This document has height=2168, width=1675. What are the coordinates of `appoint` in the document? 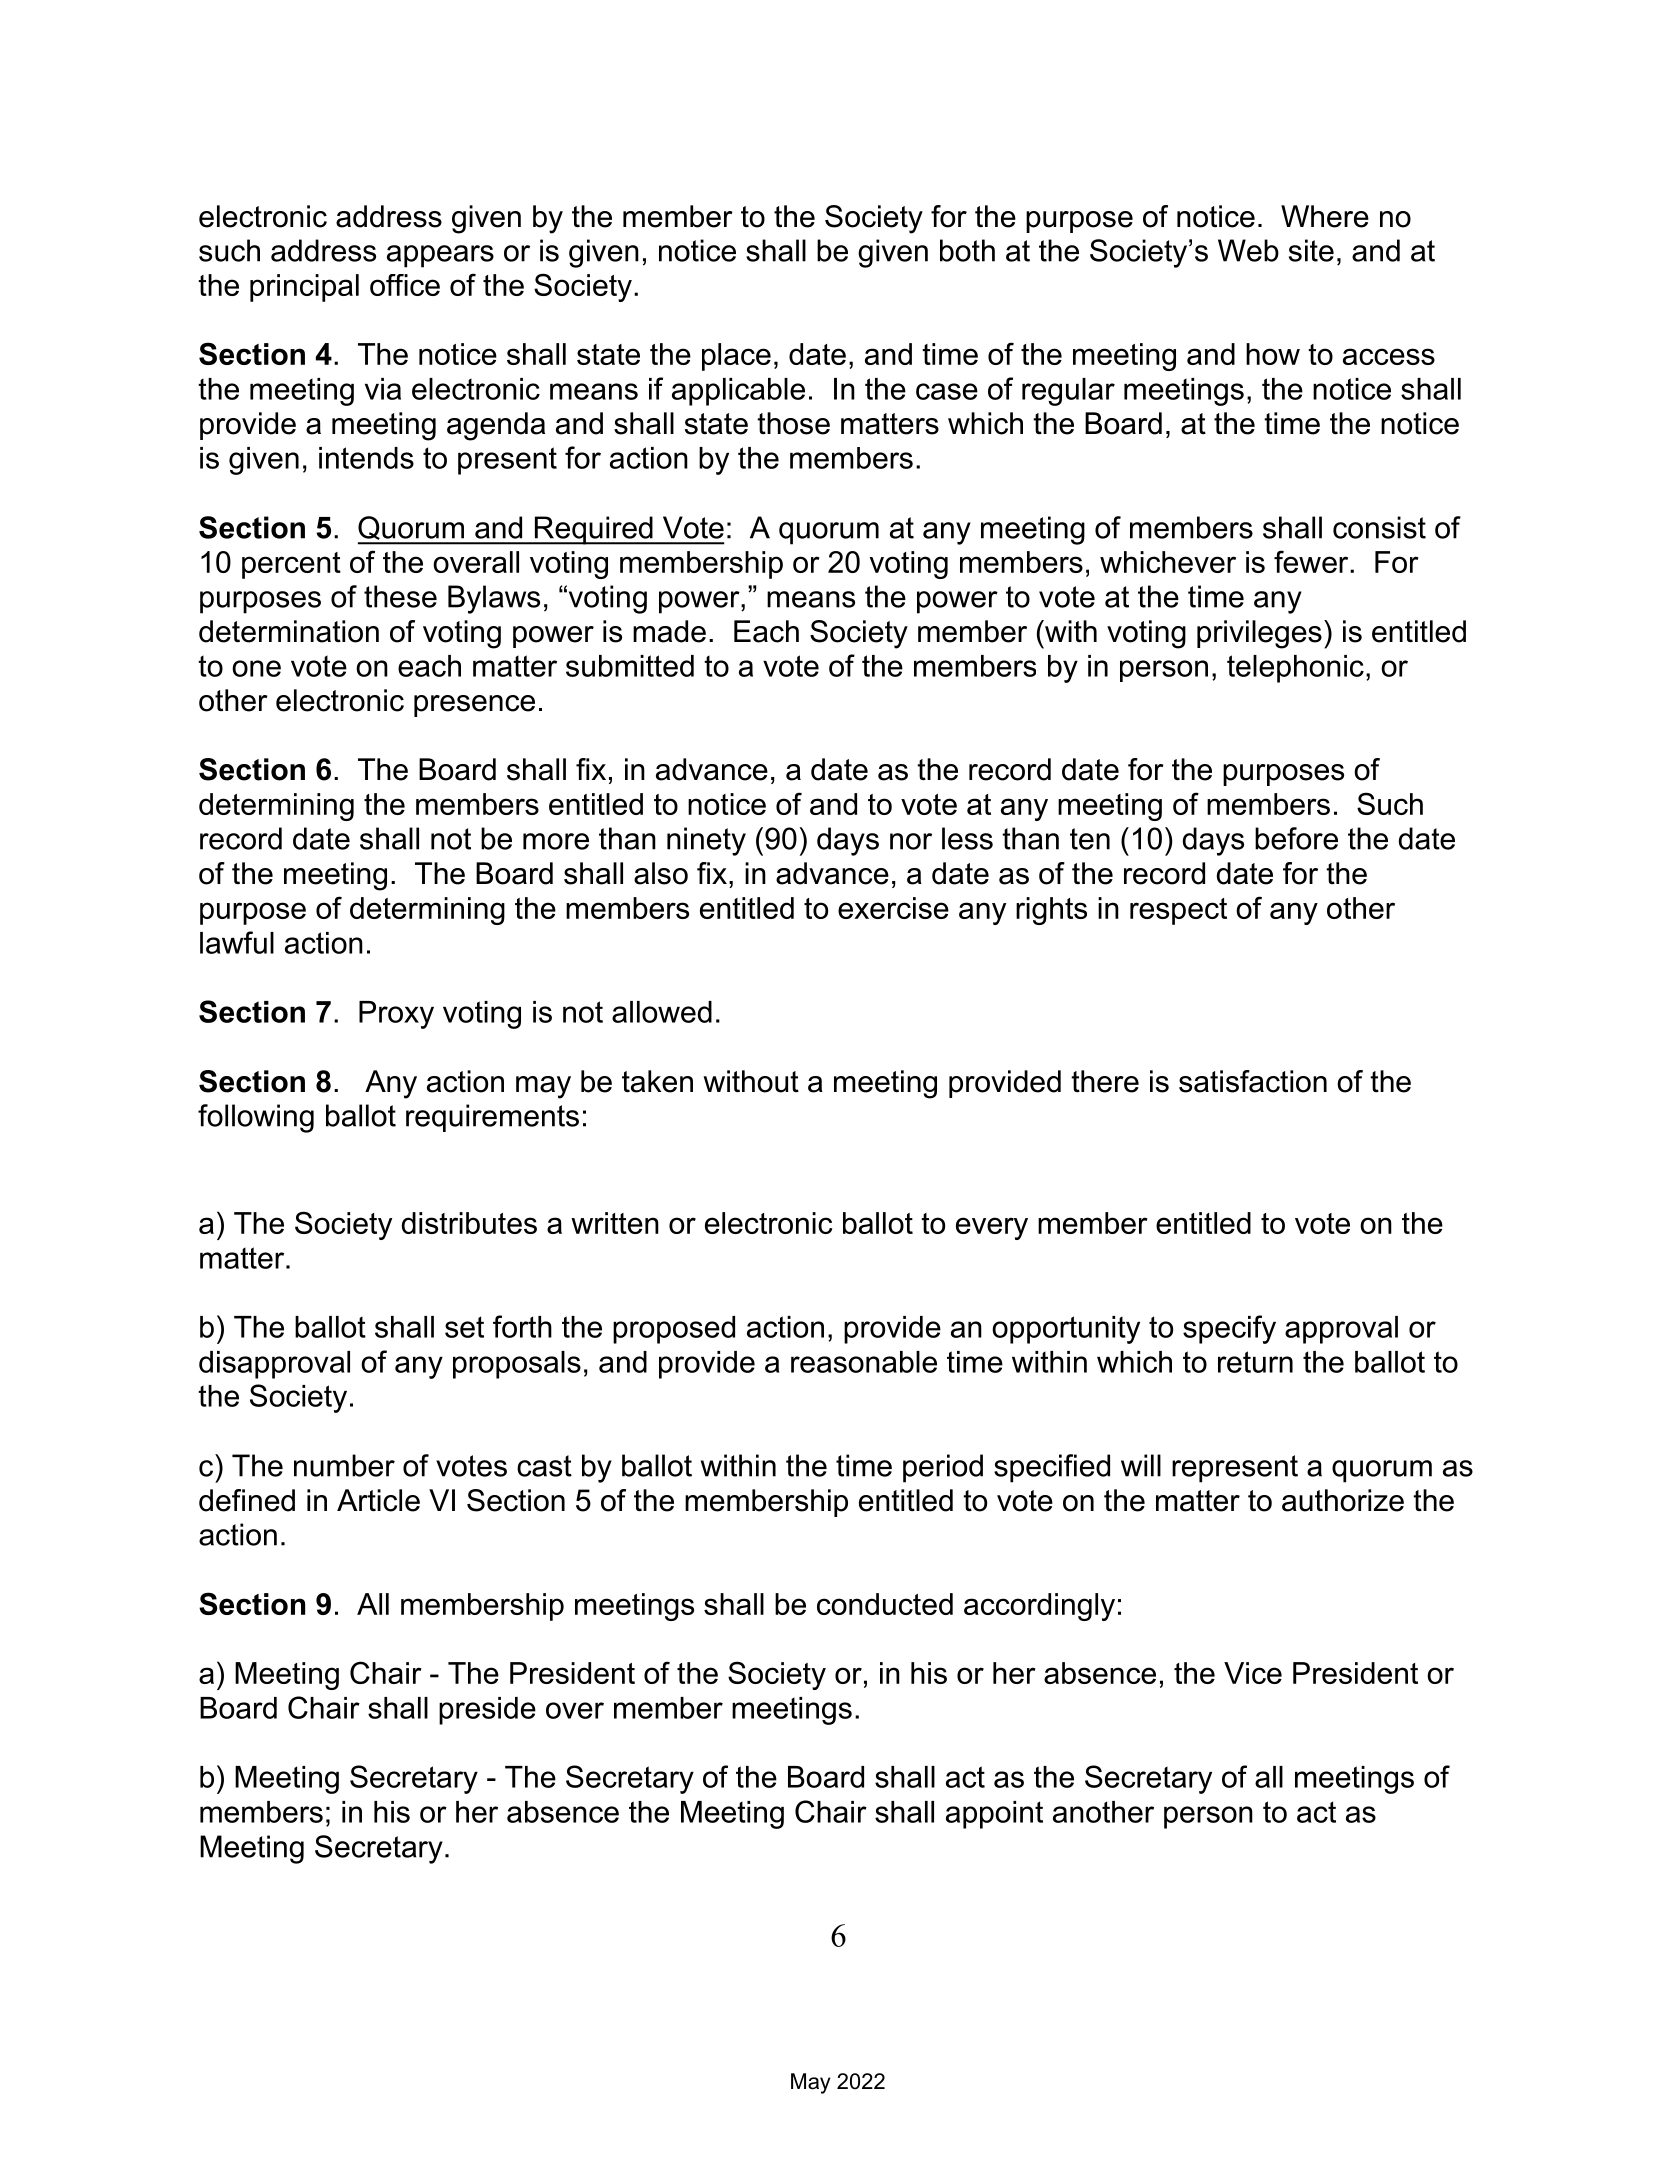 It's located at (994, 1815).
